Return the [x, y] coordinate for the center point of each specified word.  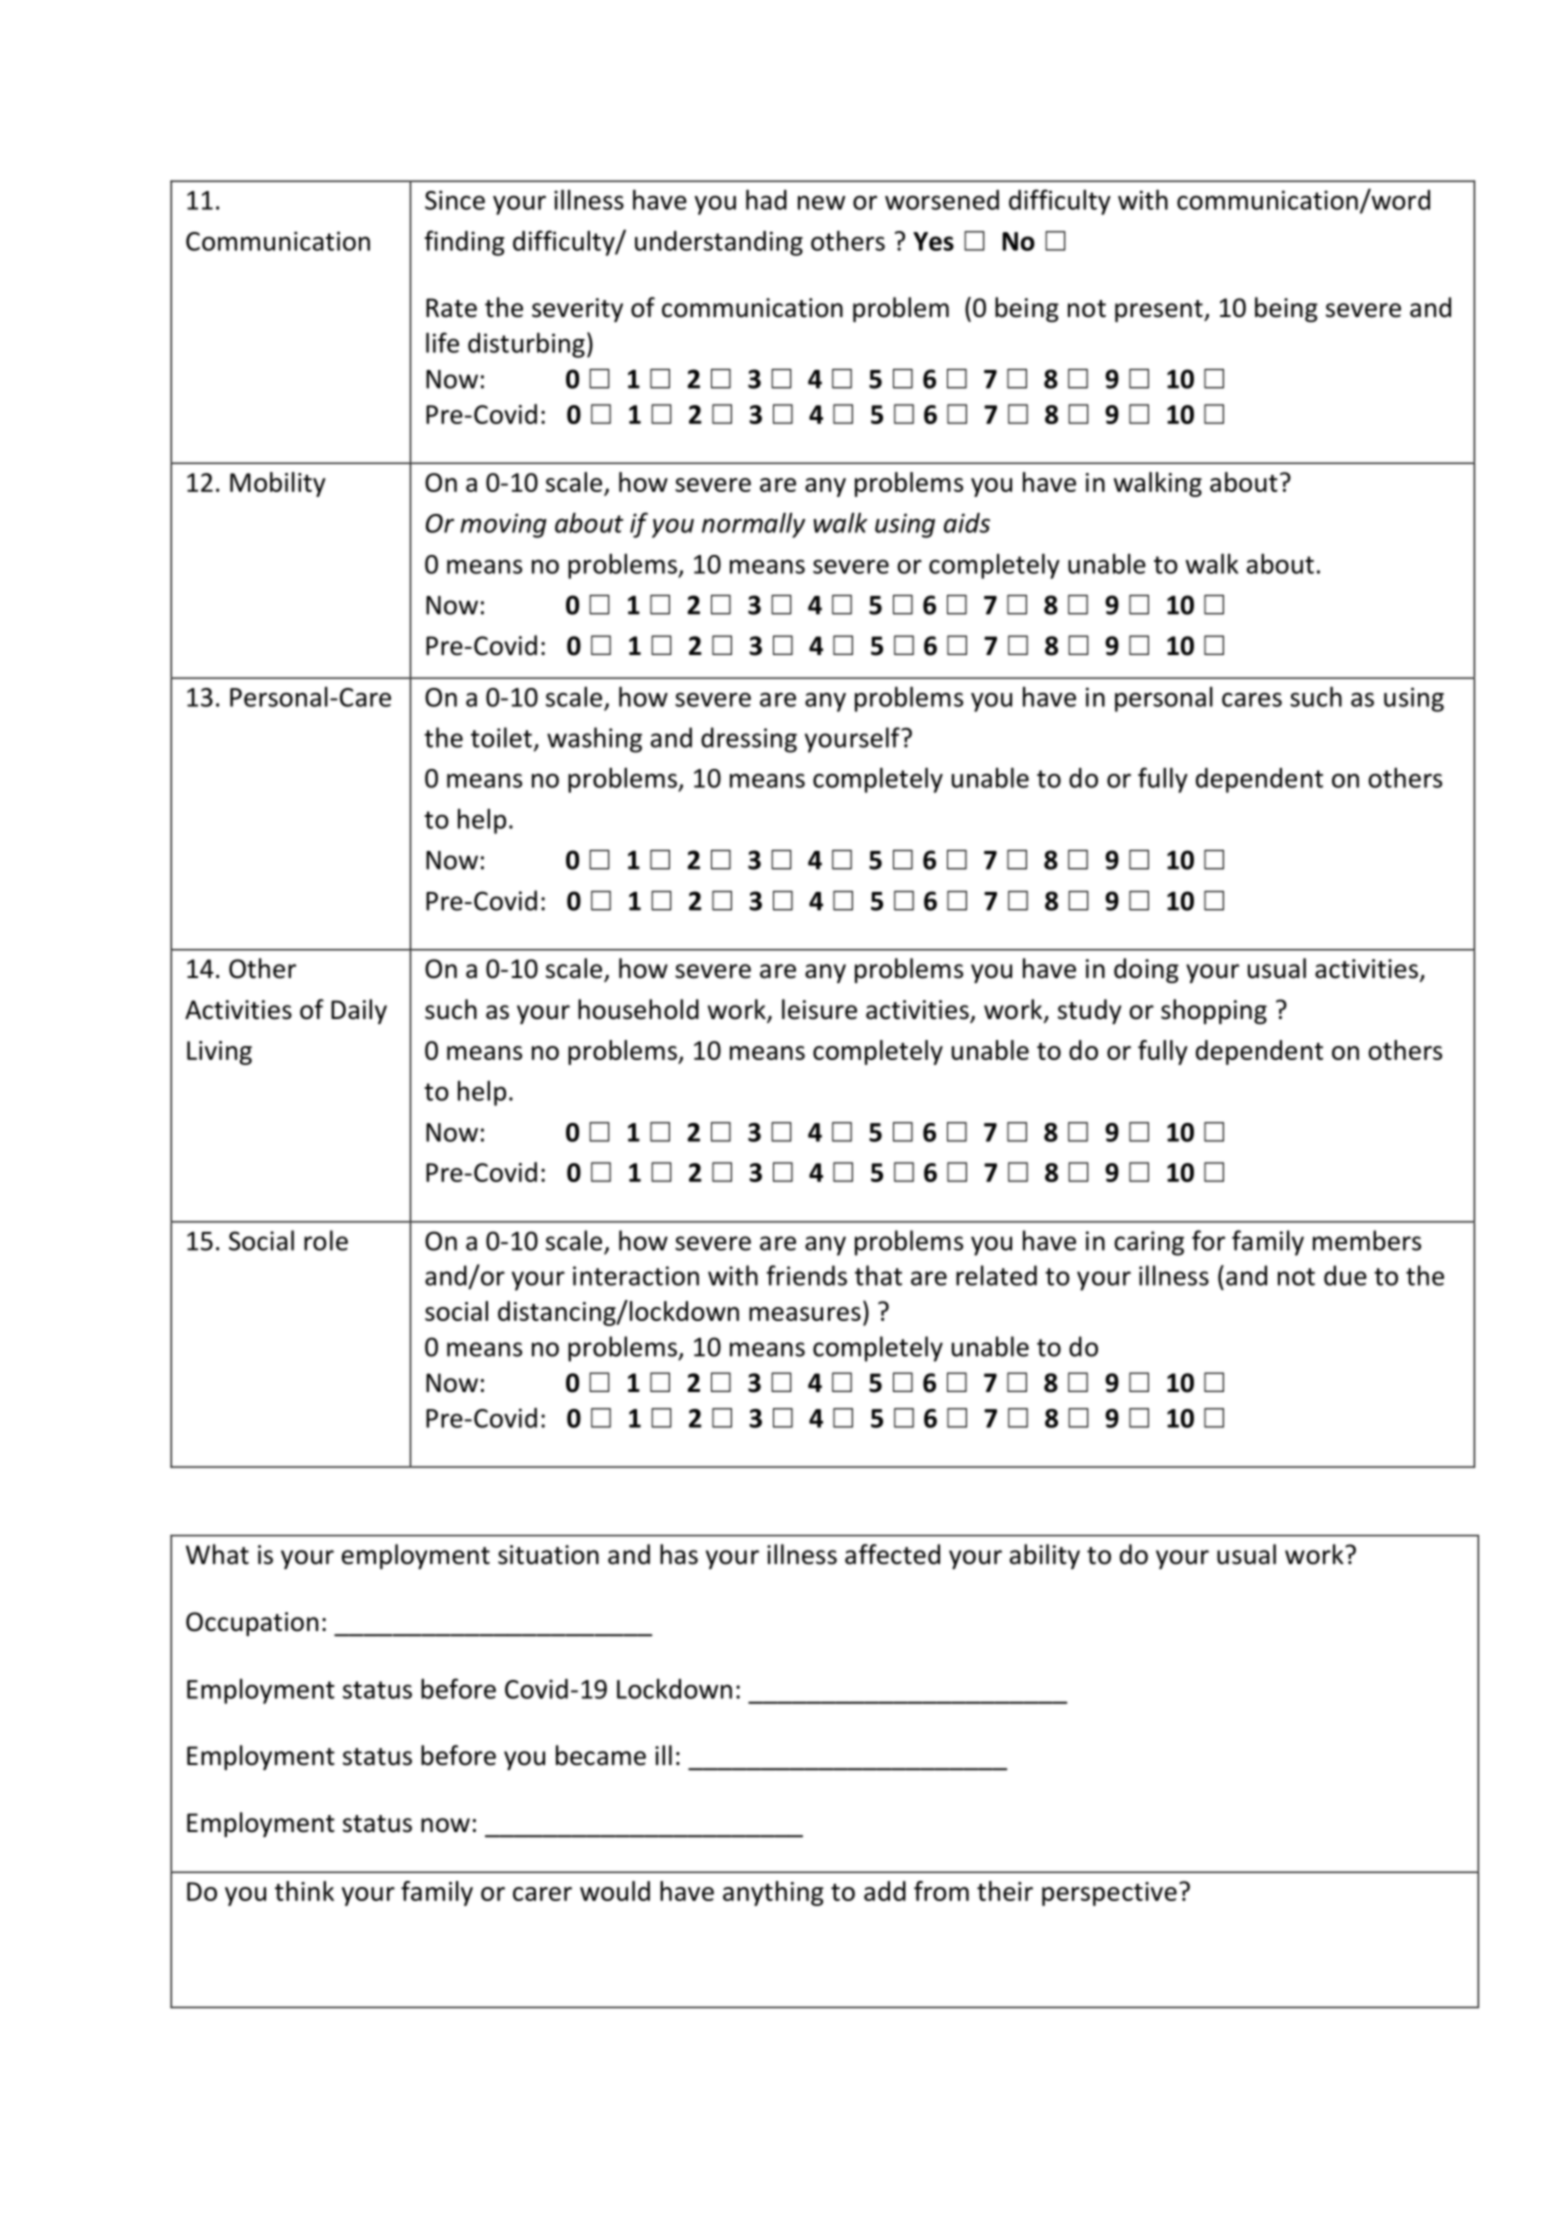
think [304, 1891]
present [1160, 311]
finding [464, 243]
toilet [501, 737]
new [821, 202]
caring [1149, 1243]
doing [1146, 970]
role [326, 1240]
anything [773, 1893]
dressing [749, 740]
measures [805, 1314]
